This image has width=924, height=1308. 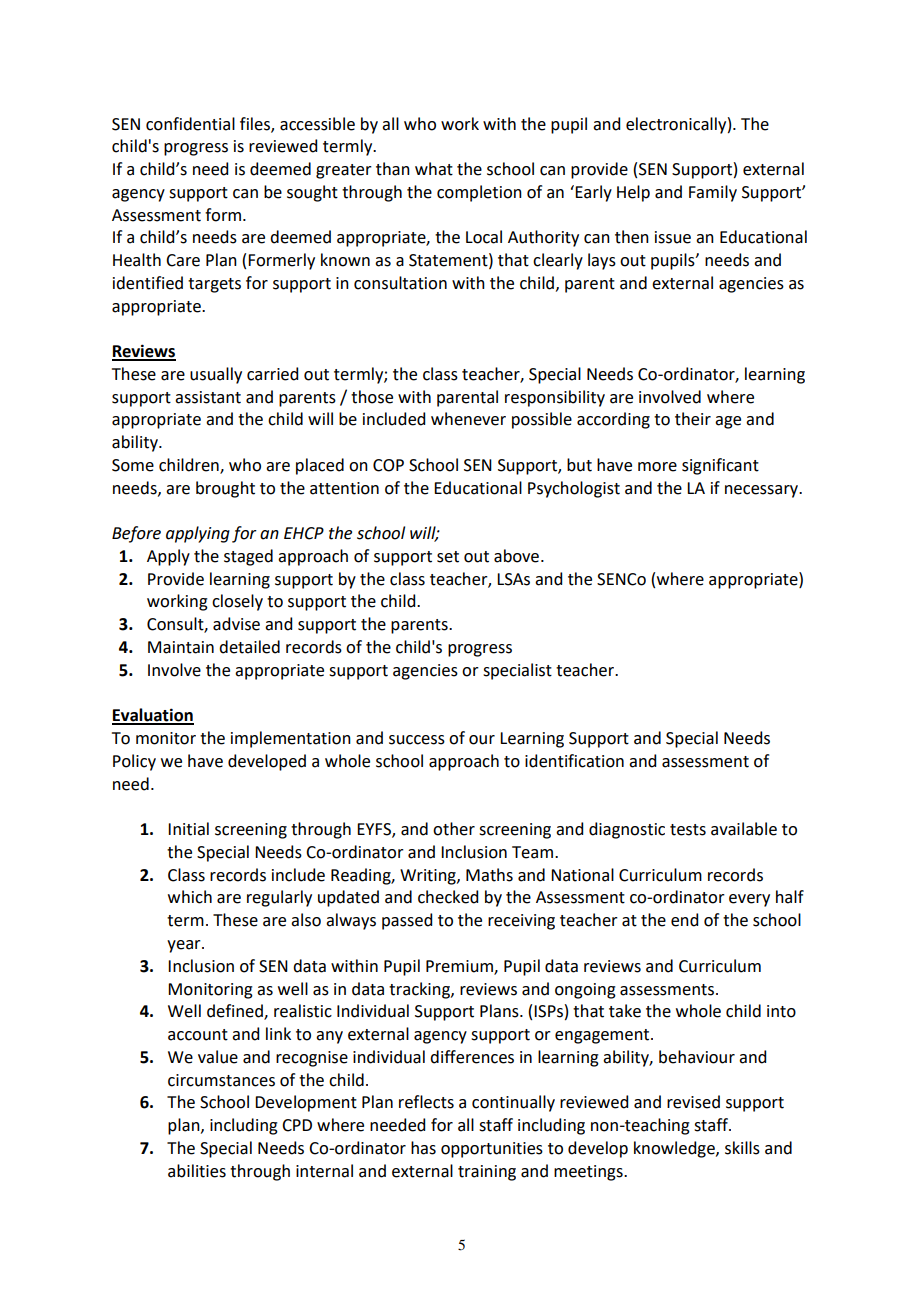 What do you see at coordinates (208, 397) in the image?
I see `assistant` at bounding box center [208, 397].
